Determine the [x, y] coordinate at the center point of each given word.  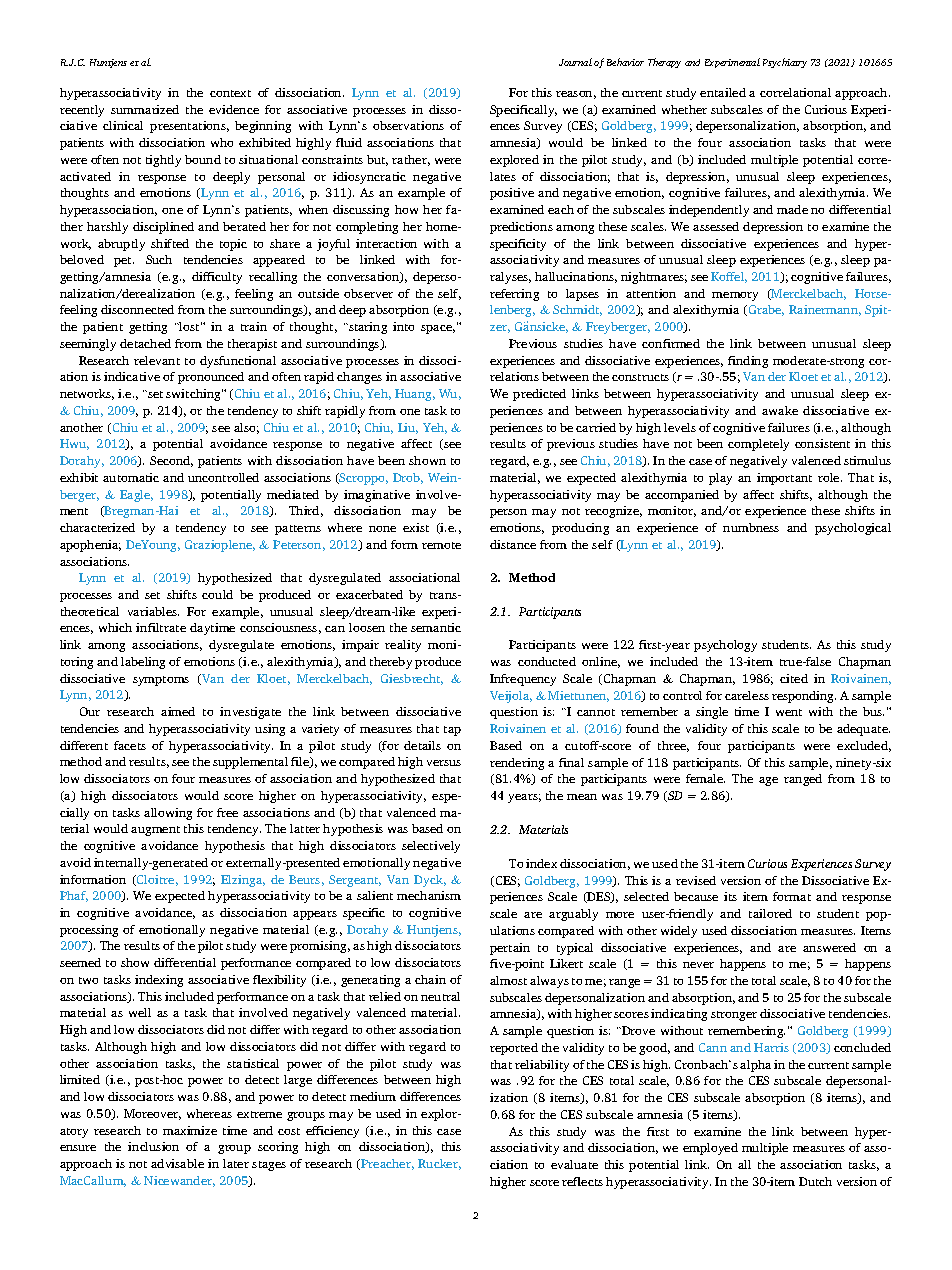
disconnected [137, 309]
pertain [510, 949]
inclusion [153, 1146]
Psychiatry [785, 63]
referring [514, 295]
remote [441, 545]
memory [735, 296]
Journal [575, 62]
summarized [145, 109]
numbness [751, 527]
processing [89, 931]
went [789, 712]
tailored [770, 913]
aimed [178, 711]
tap [452, 731]
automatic [131, 477]
